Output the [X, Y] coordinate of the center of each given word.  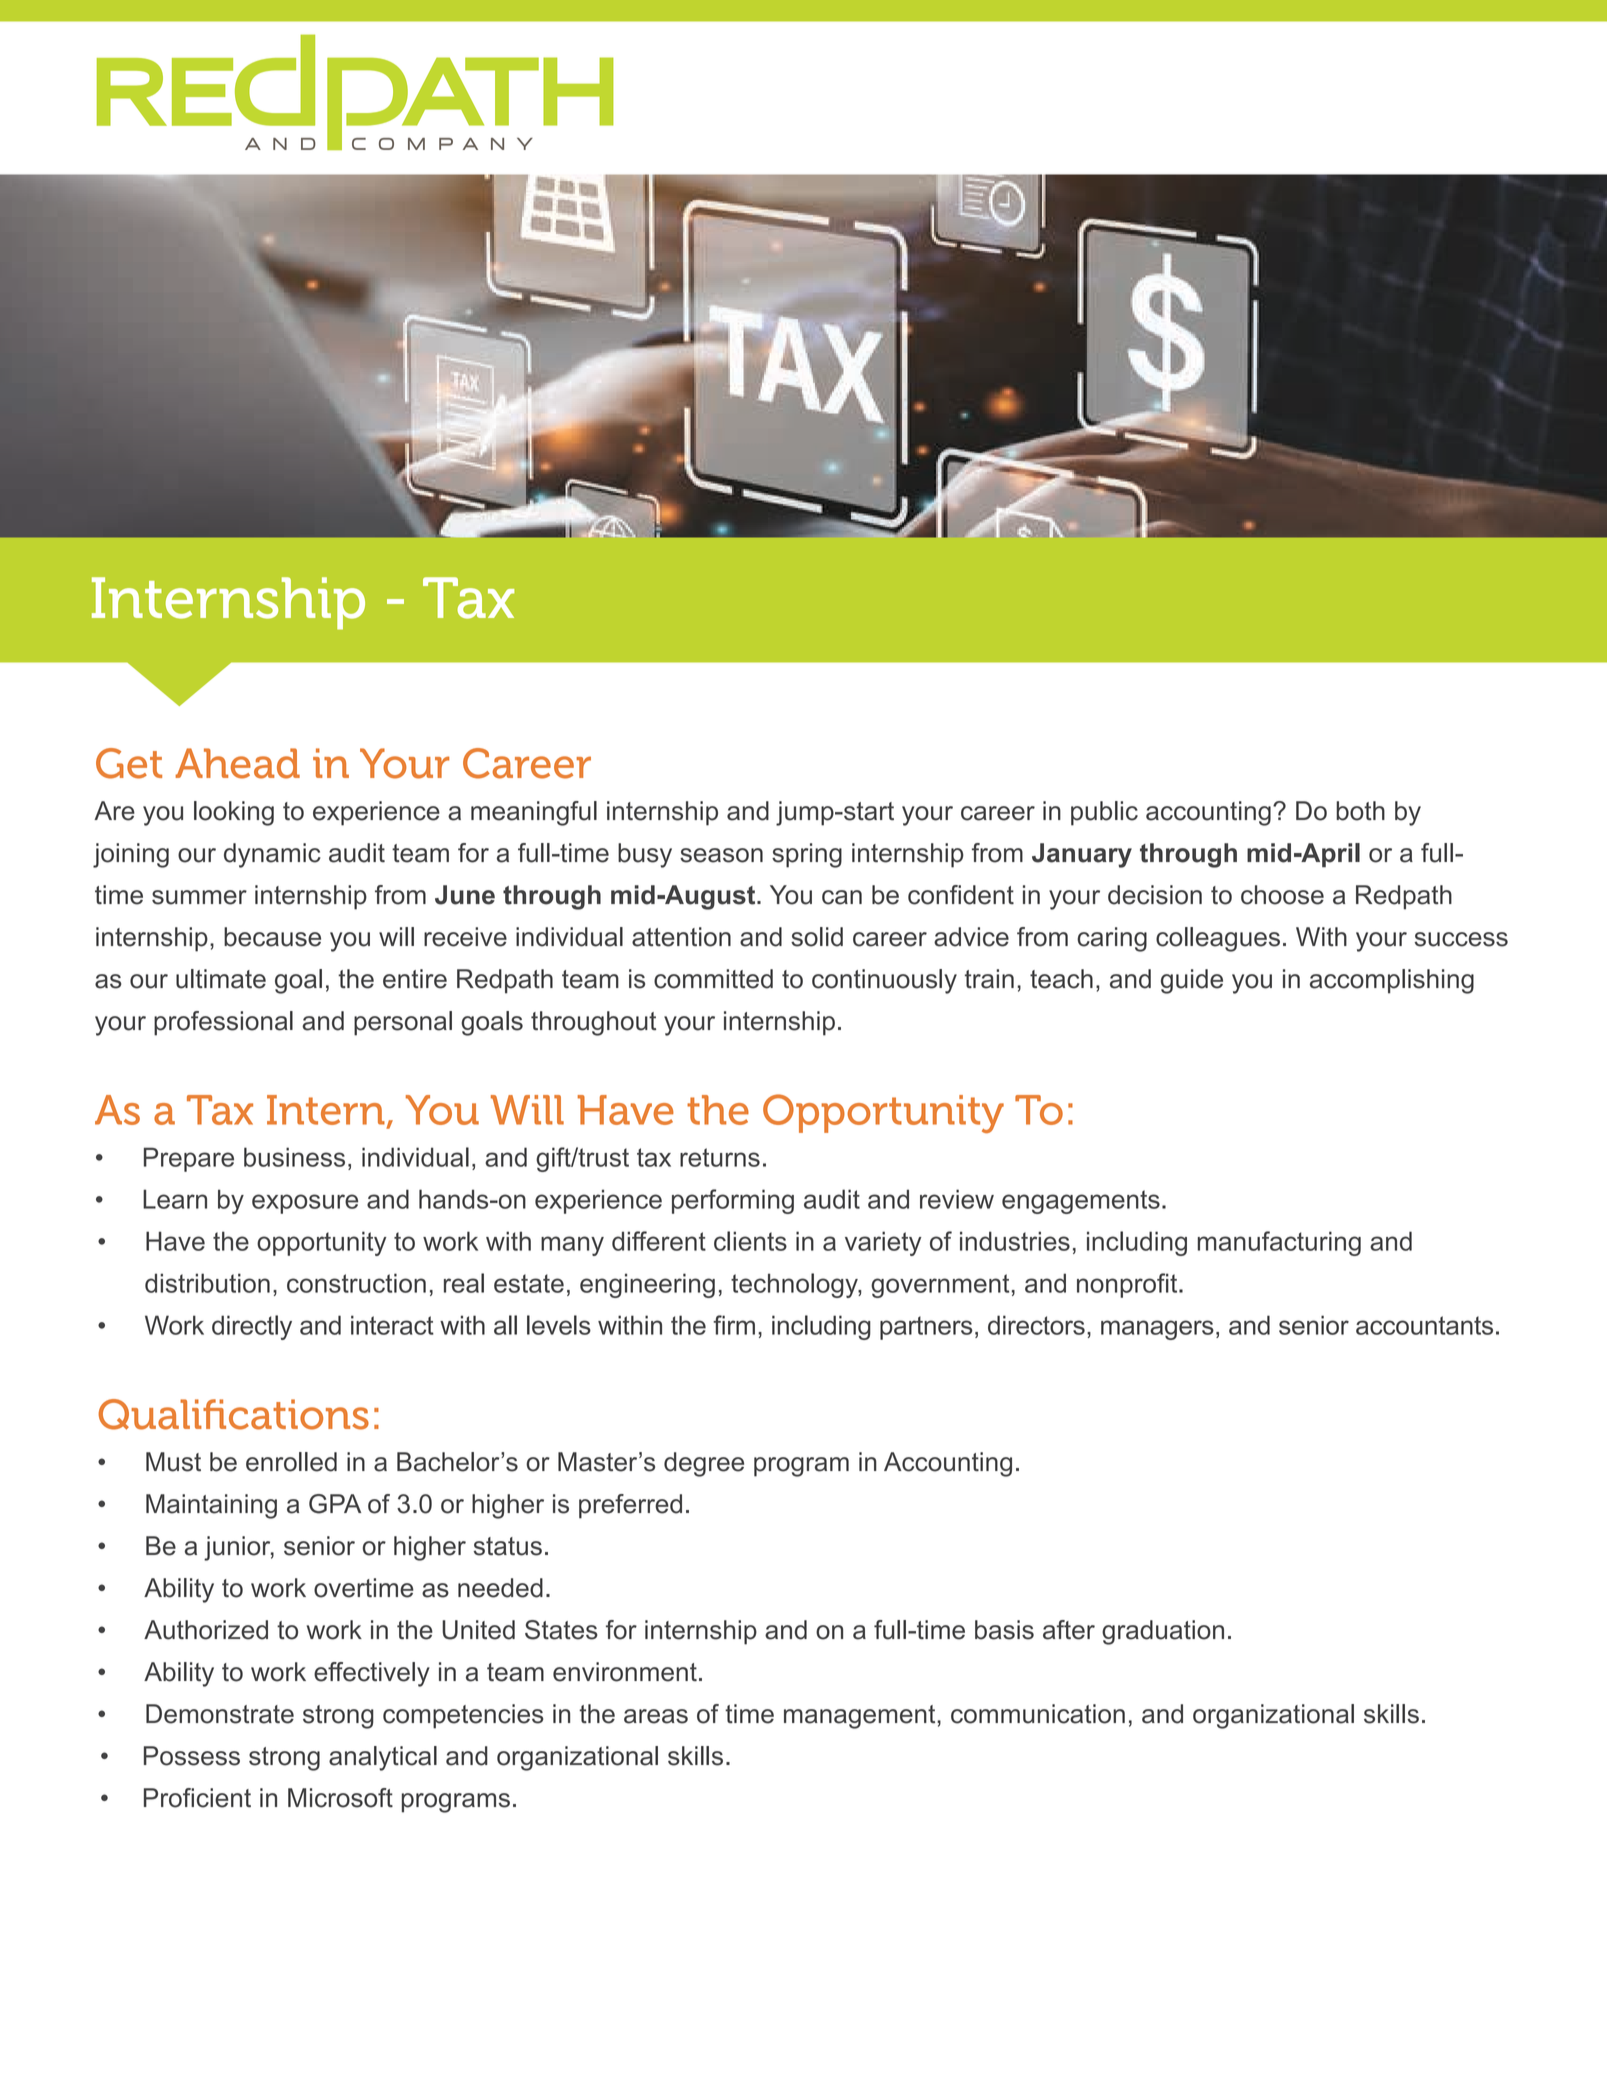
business [294, 1157]
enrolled [291, 1462]
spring [807, 855]
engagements [1081, 1202]
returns [720, 1157]
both [1360, 811]
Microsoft [340, 1798]
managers [1157, 1330]
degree [704, 1464]
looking [234, 813]
